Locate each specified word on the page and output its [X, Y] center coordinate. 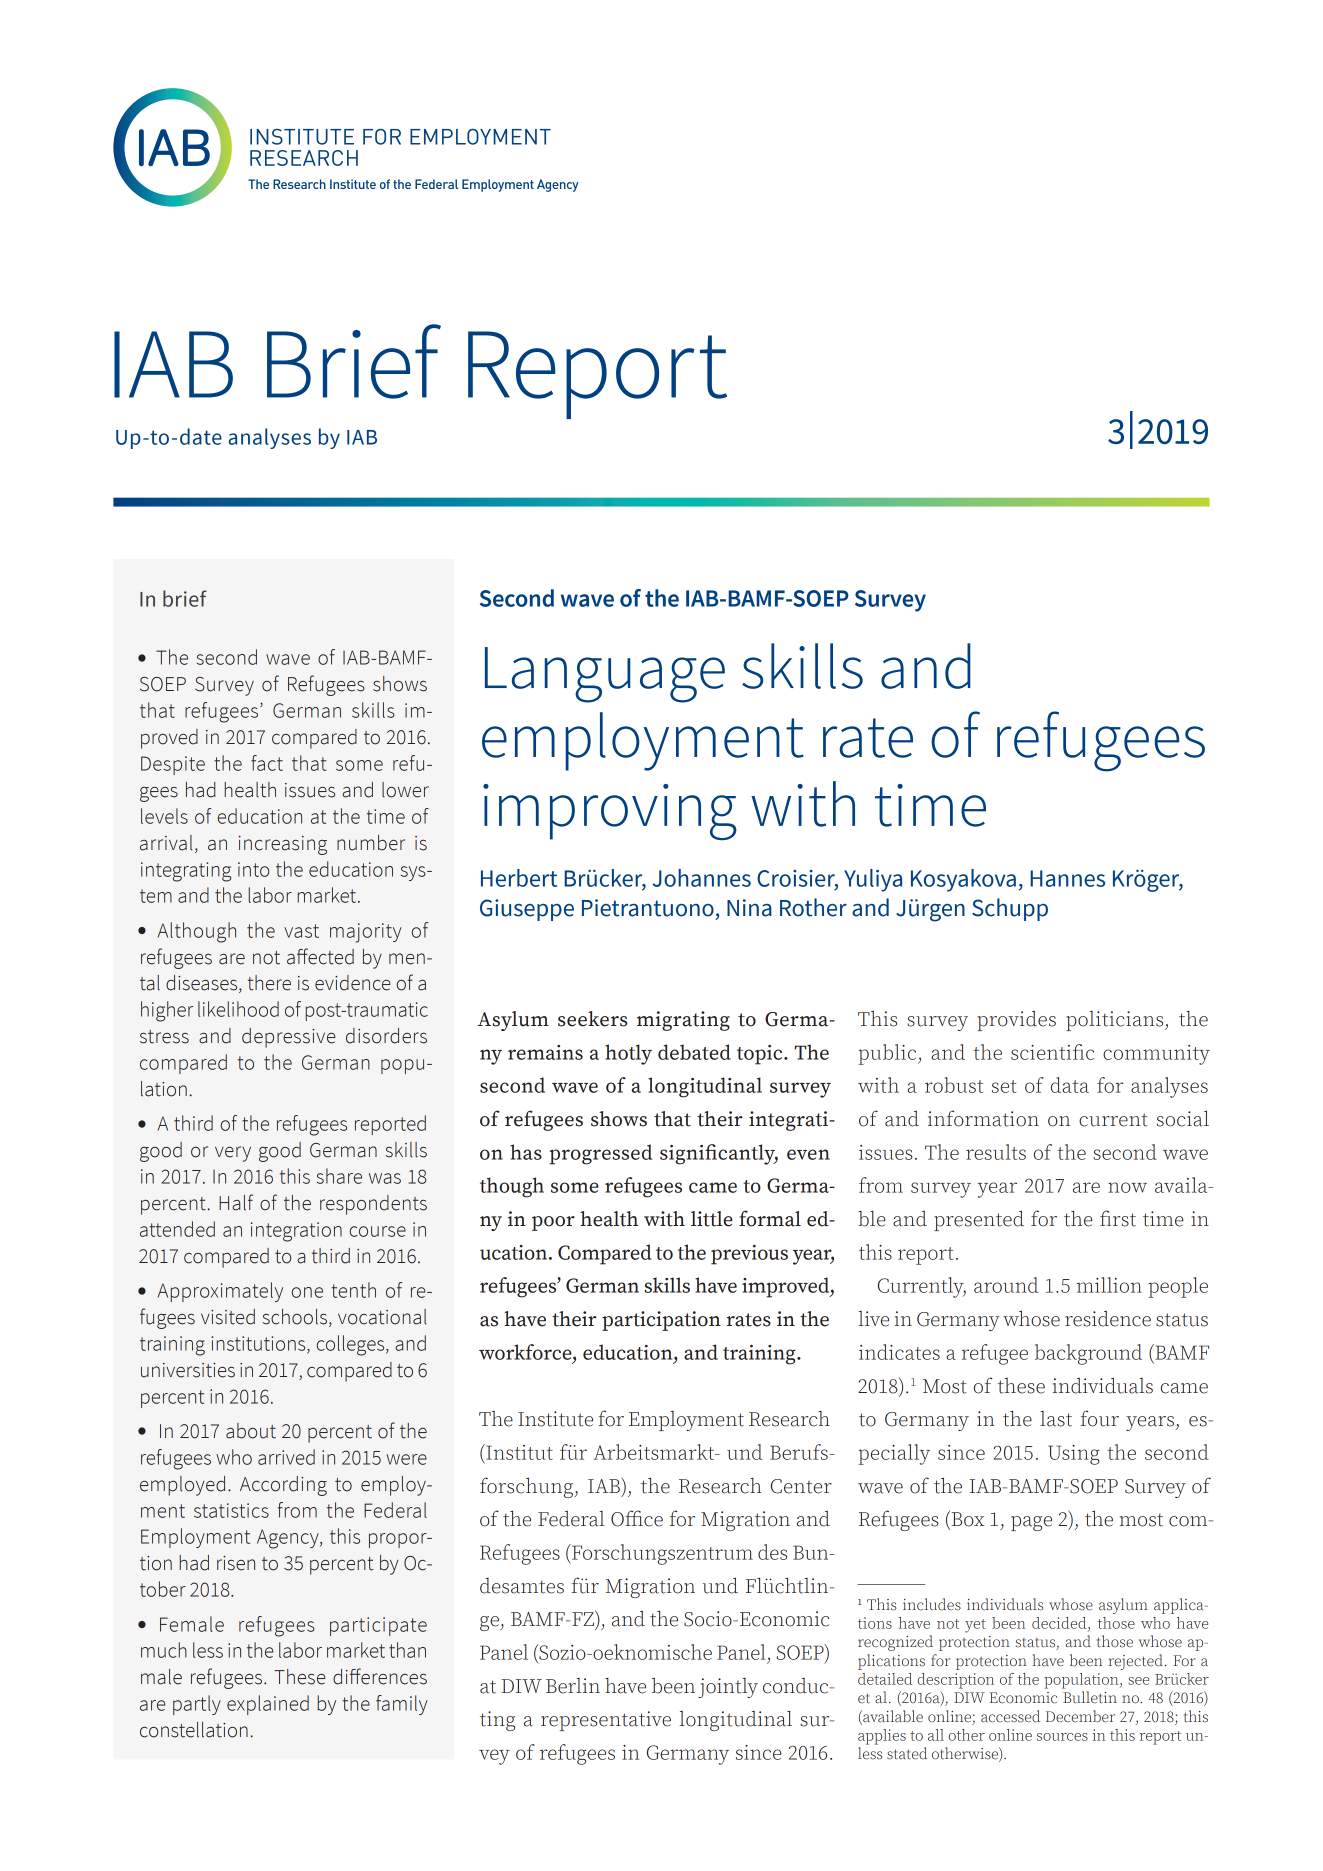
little [712, 1219]
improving [610, 812]
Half [236, 1202]
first [1118, 1218]
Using [1074, 1455]
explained [268, 1705]
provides [1016, 1020]
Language [605, 675]
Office [637, 1518]
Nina [749, 908]
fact [267, 763]
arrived [286, 1457]
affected [320, 956]
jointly [728, 1688]
